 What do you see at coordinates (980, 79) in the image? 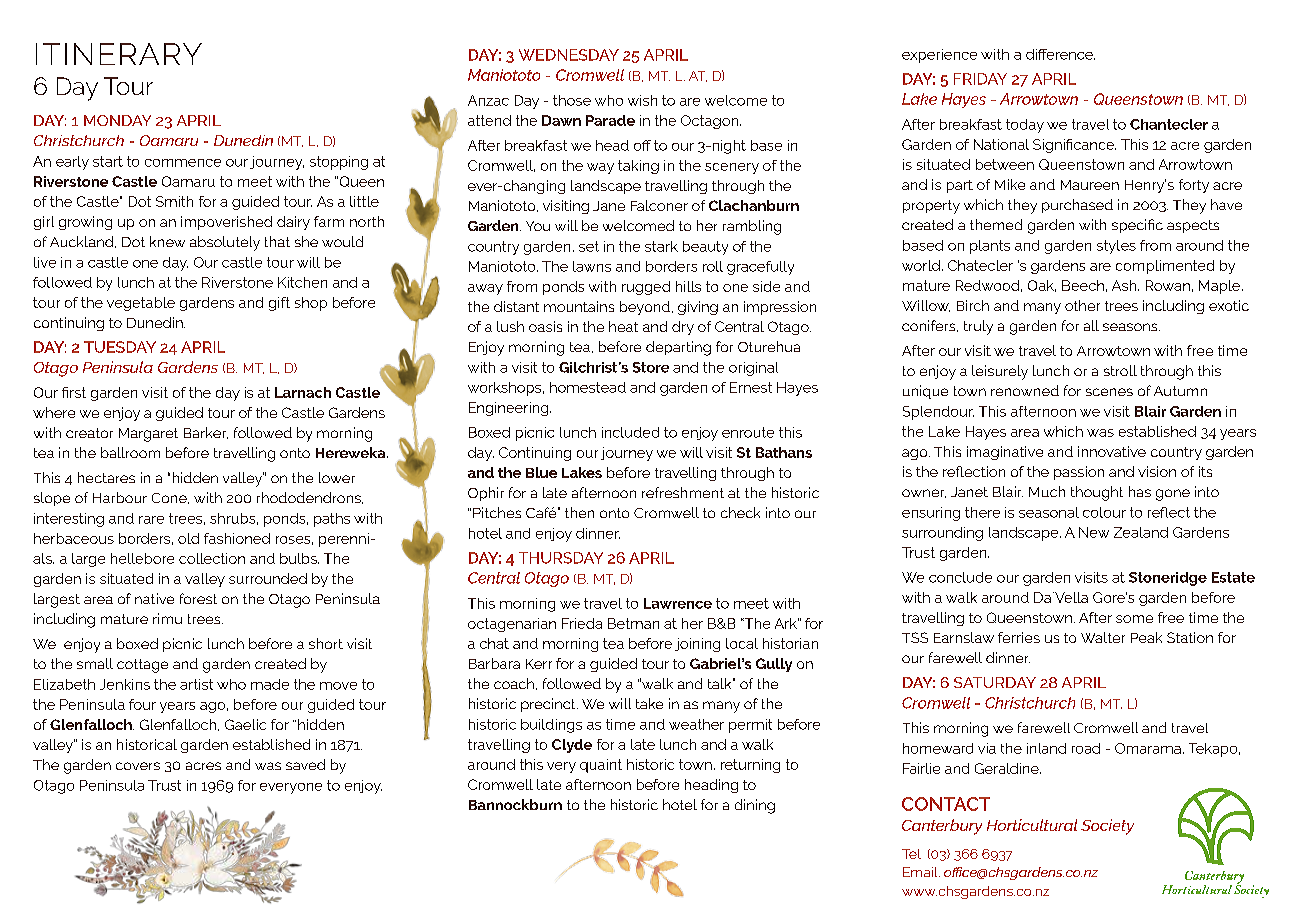
I see `FRIDAY` at bounding box center [980, 79].
